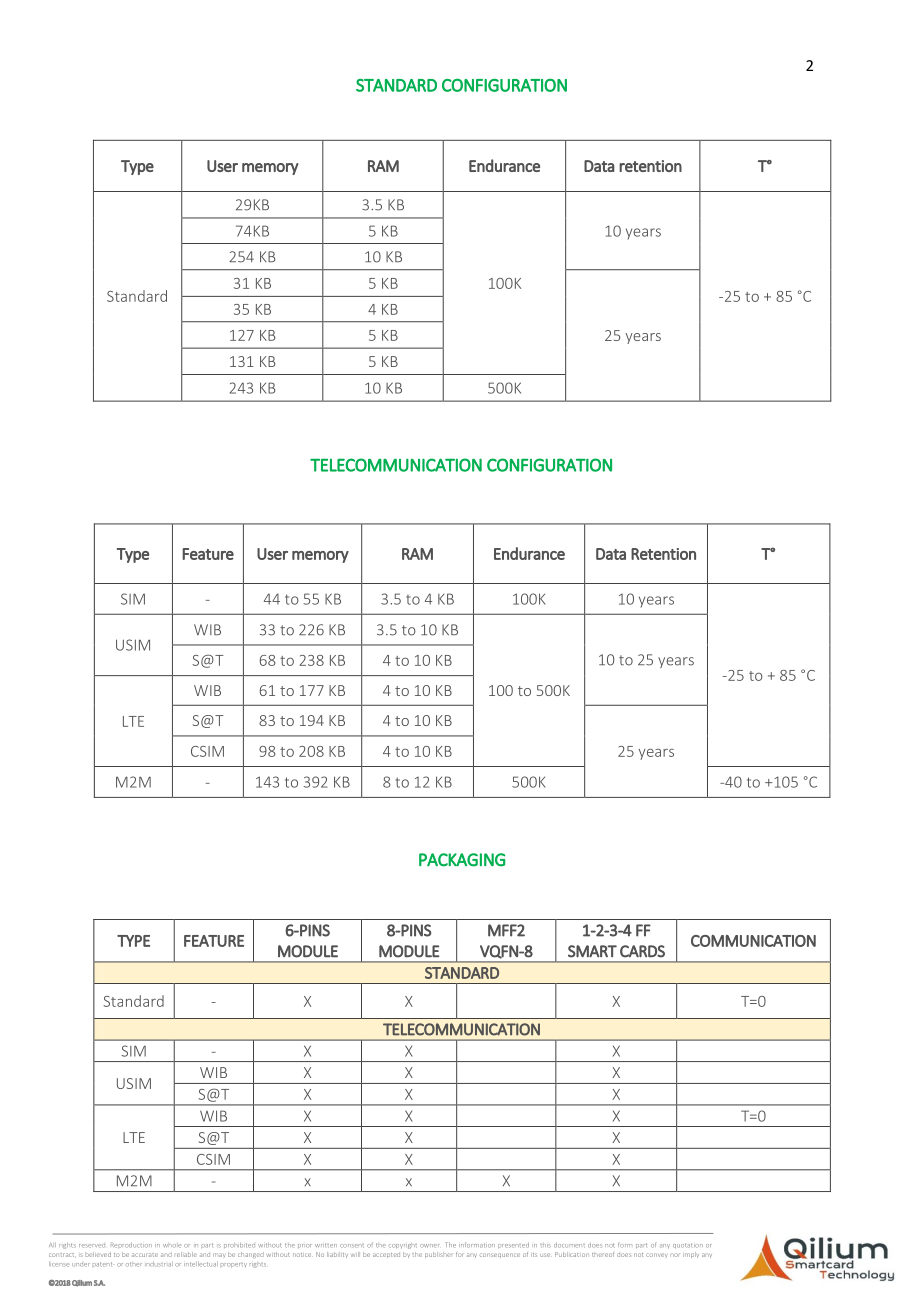 Image resolution: width=924 pixels, height=1308 pixels. What do you see at coordinates (145, 1255) in the screenshot?
I see `accurate` at bounding box center [145, 1255].
